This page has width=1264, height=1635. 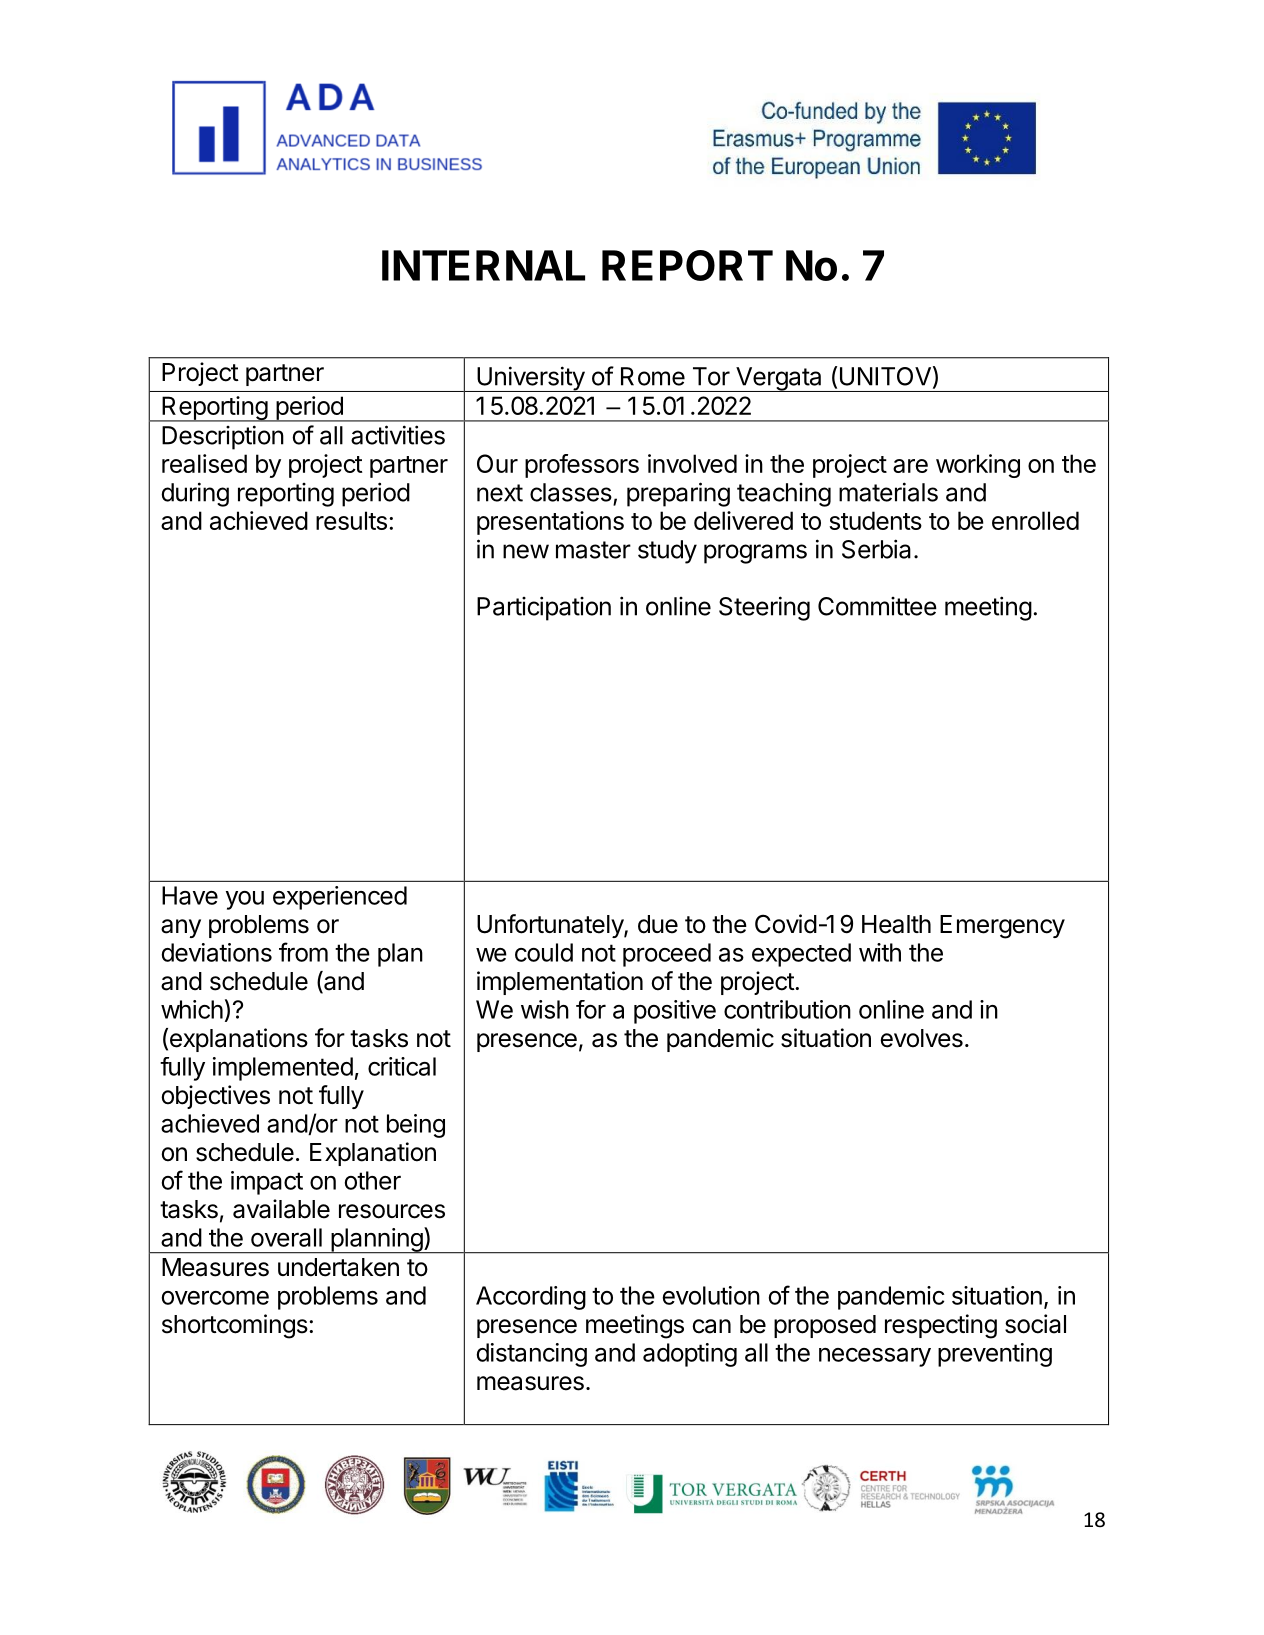 What do you see at coordinates (711, 376) in the page?
I see `Tor` at bounding box center [711, 376].
